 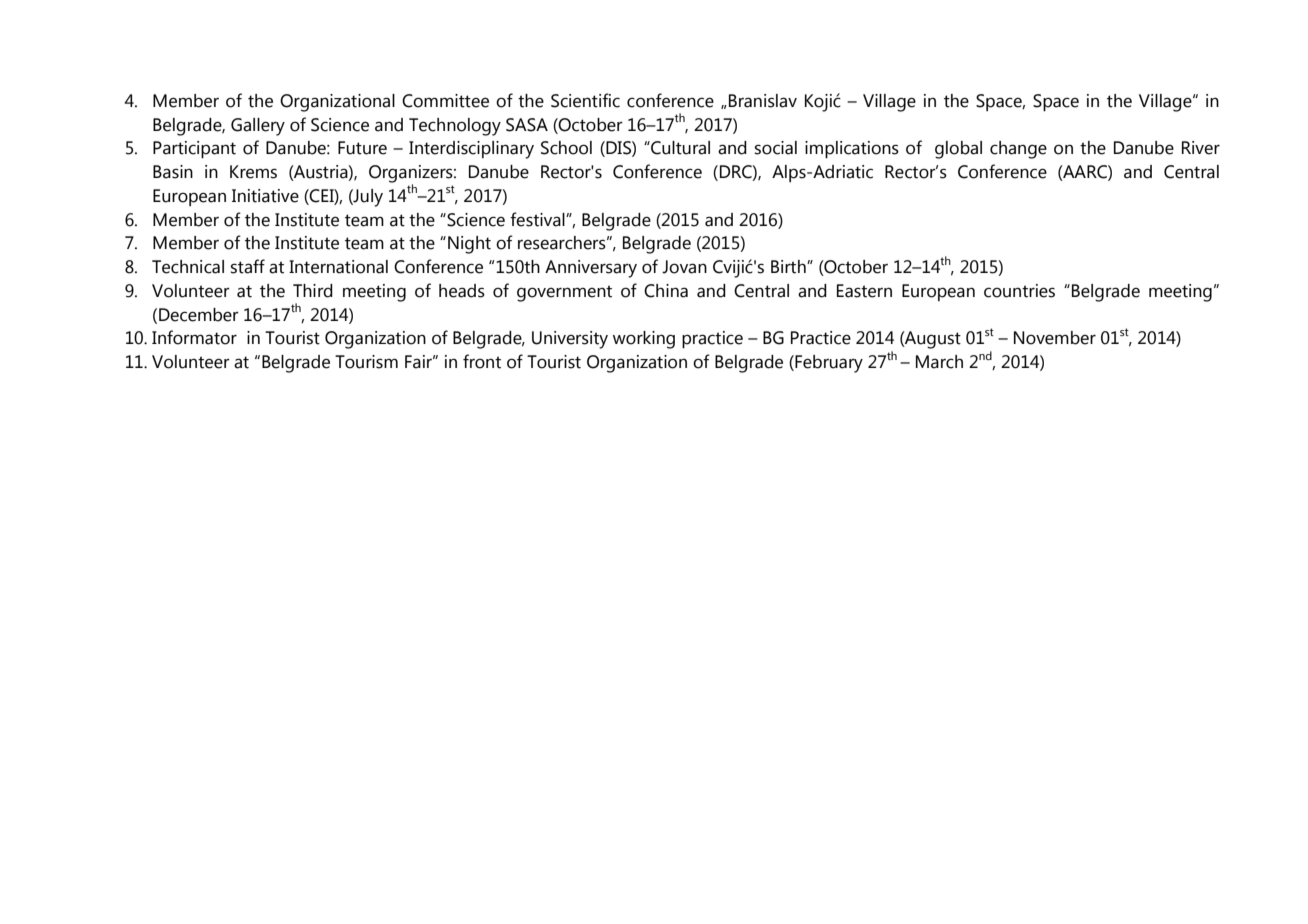 What do you see at coordinates (591, 269) in the page?
I see `Anniversary` at bounding box center [591, 269].
